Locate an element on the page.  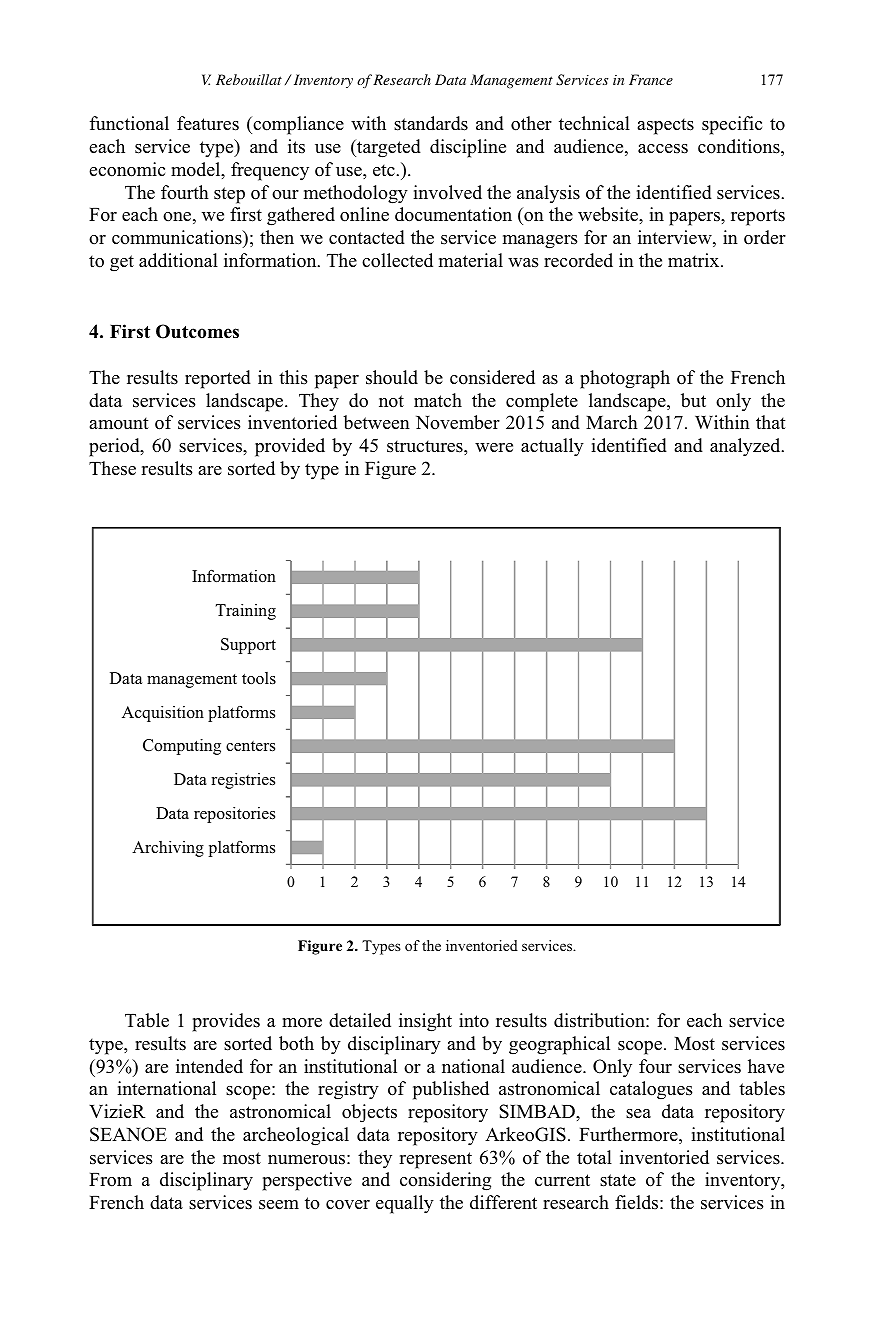
geographical is located at coordinates (559, 1045).
